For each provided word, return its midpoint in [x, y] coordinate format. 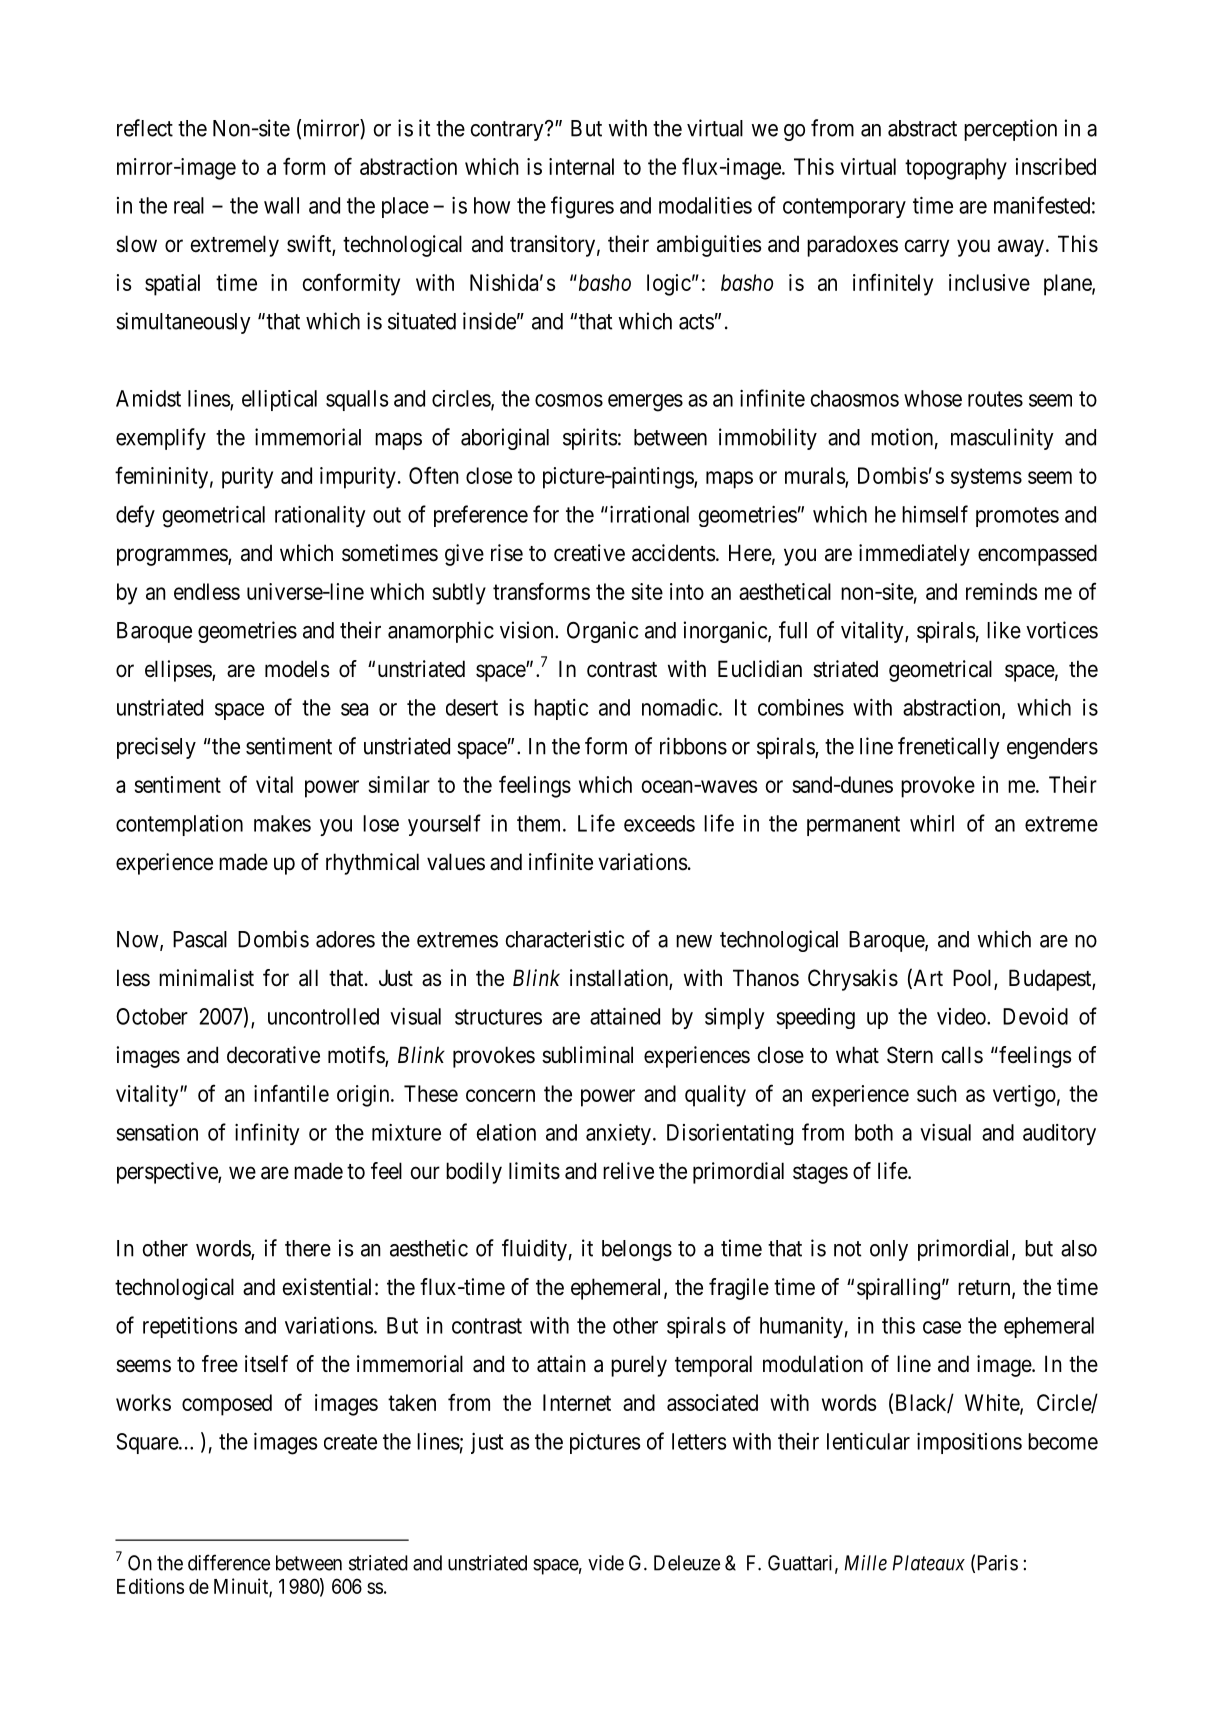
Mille [866, 1563]
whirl [932, 823]
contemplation [179, 825]
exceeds [659, 823]
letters [699, 1441]
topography [956, 169]
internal [581, 166]
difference [229, 1562]
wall [281, 205]
